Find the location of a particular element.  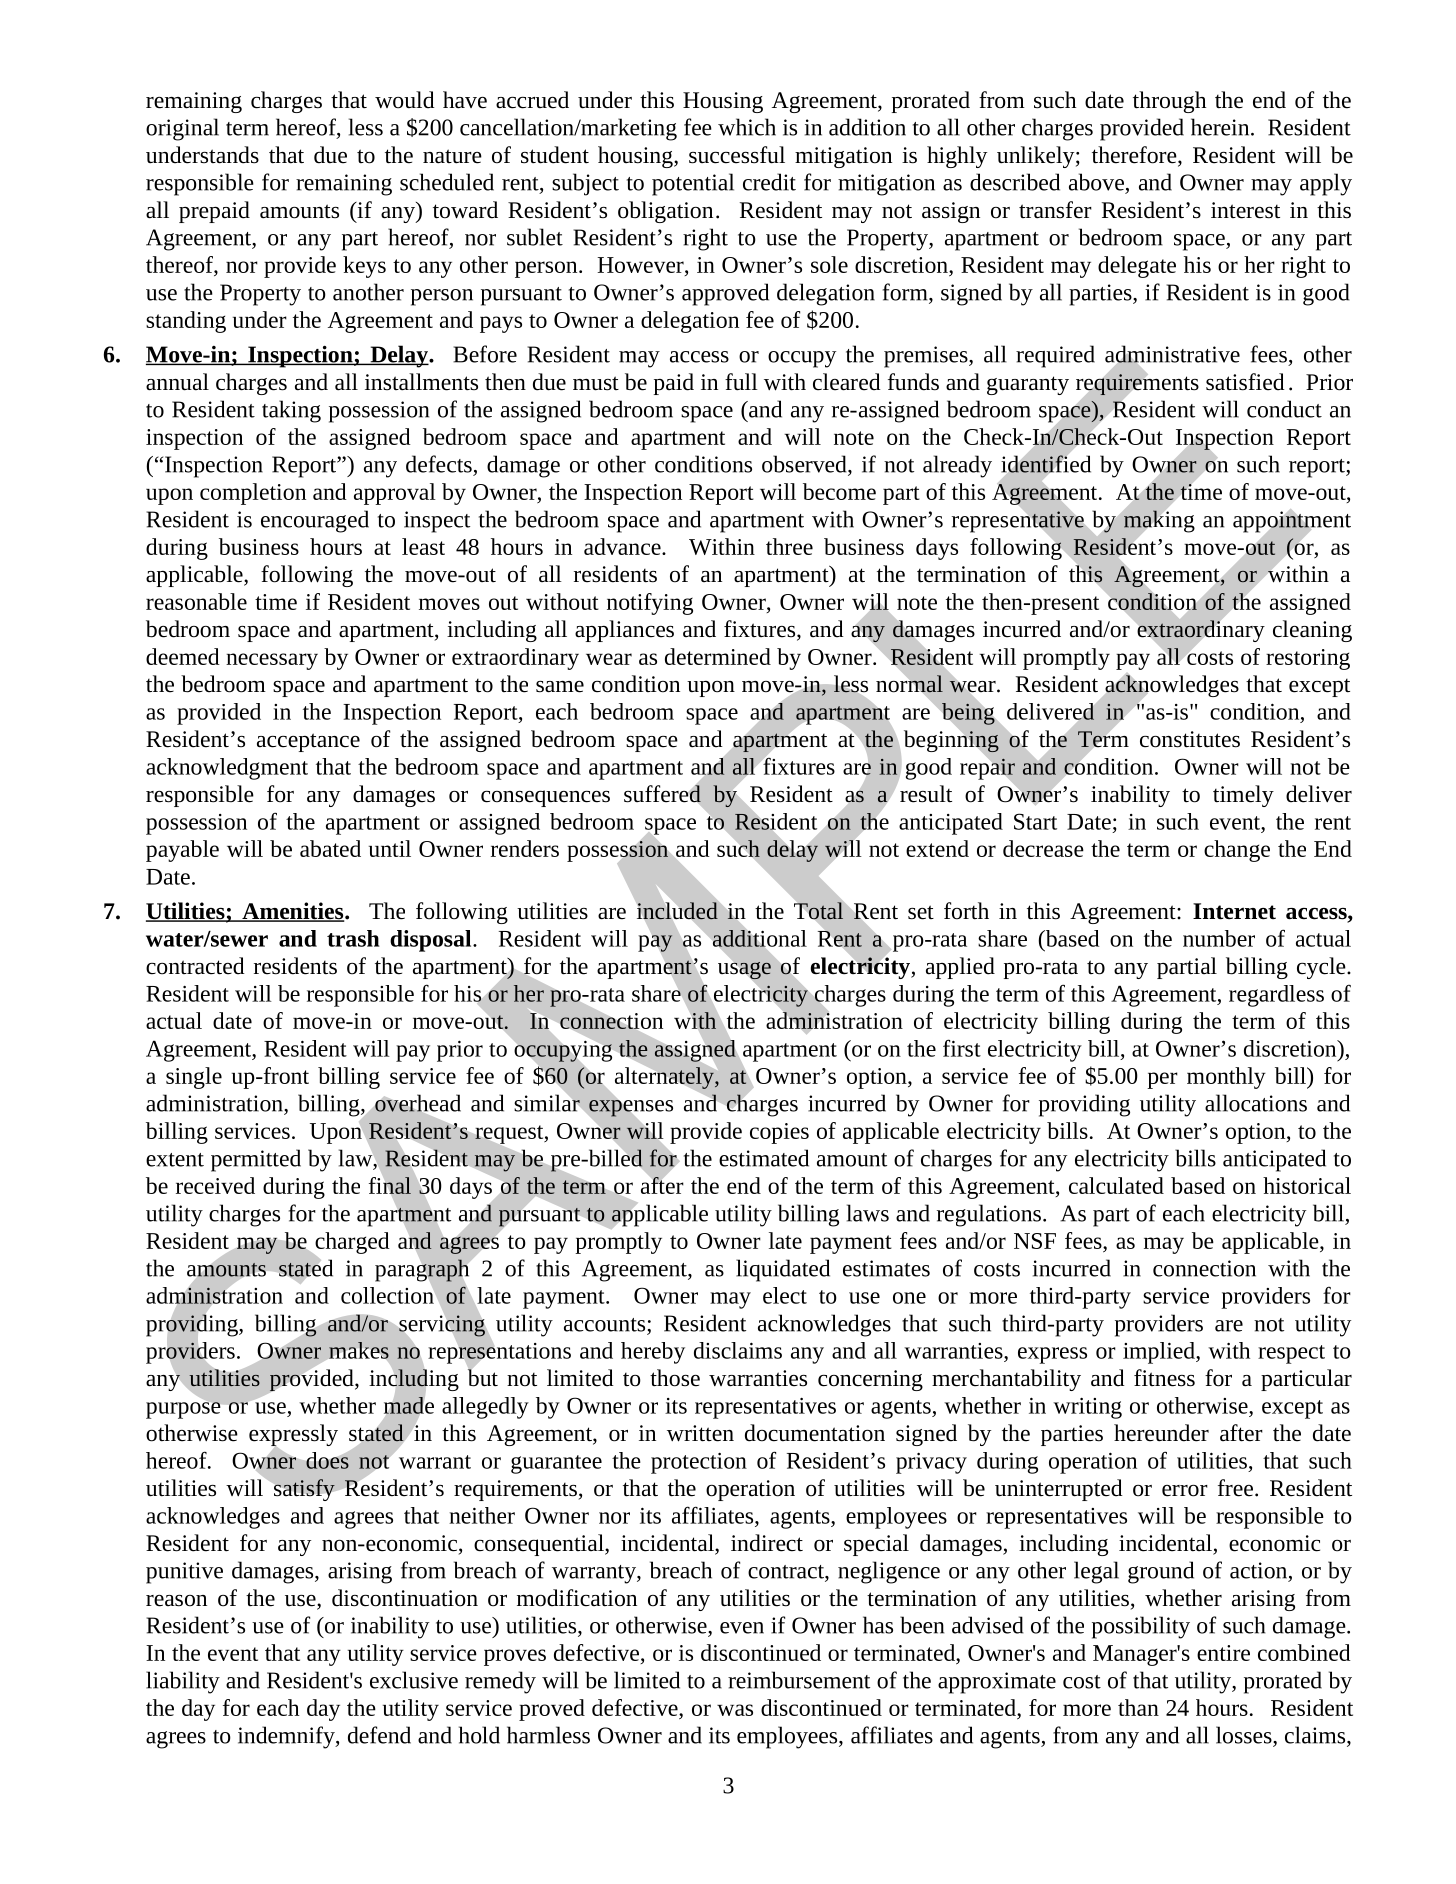

would is located at coordinates (405, 100).
